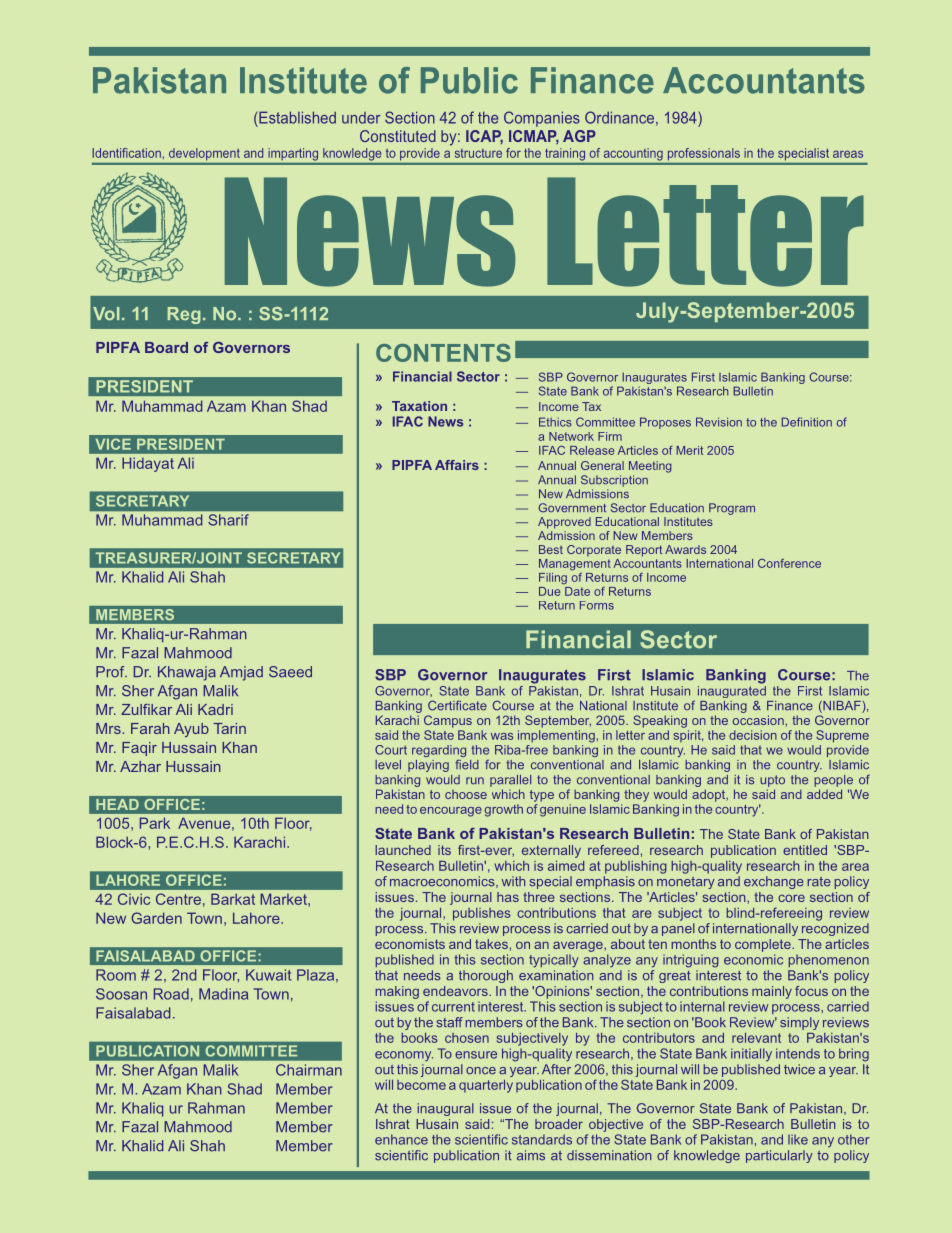 Image resolution: width=952 pixels, height=1233 pixels. What do you see at coordinates (579, 136) in the document?
I see `AGP` at bounding box center [579, 136].
